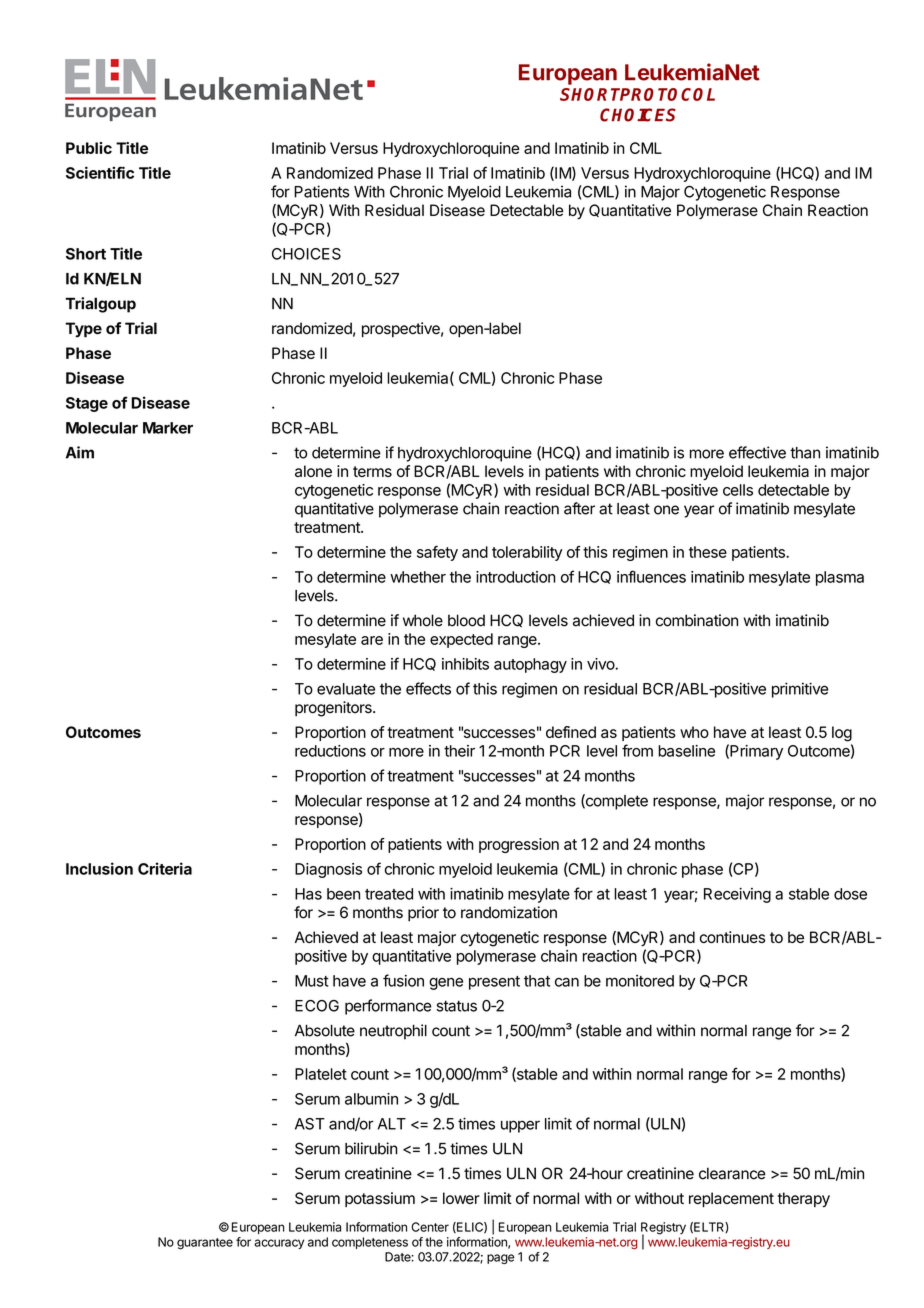 This screenshot has height=1308, width=924. Describe the element at coordinates (168, 428) in the screenshot. I see `Marker` at that location.
